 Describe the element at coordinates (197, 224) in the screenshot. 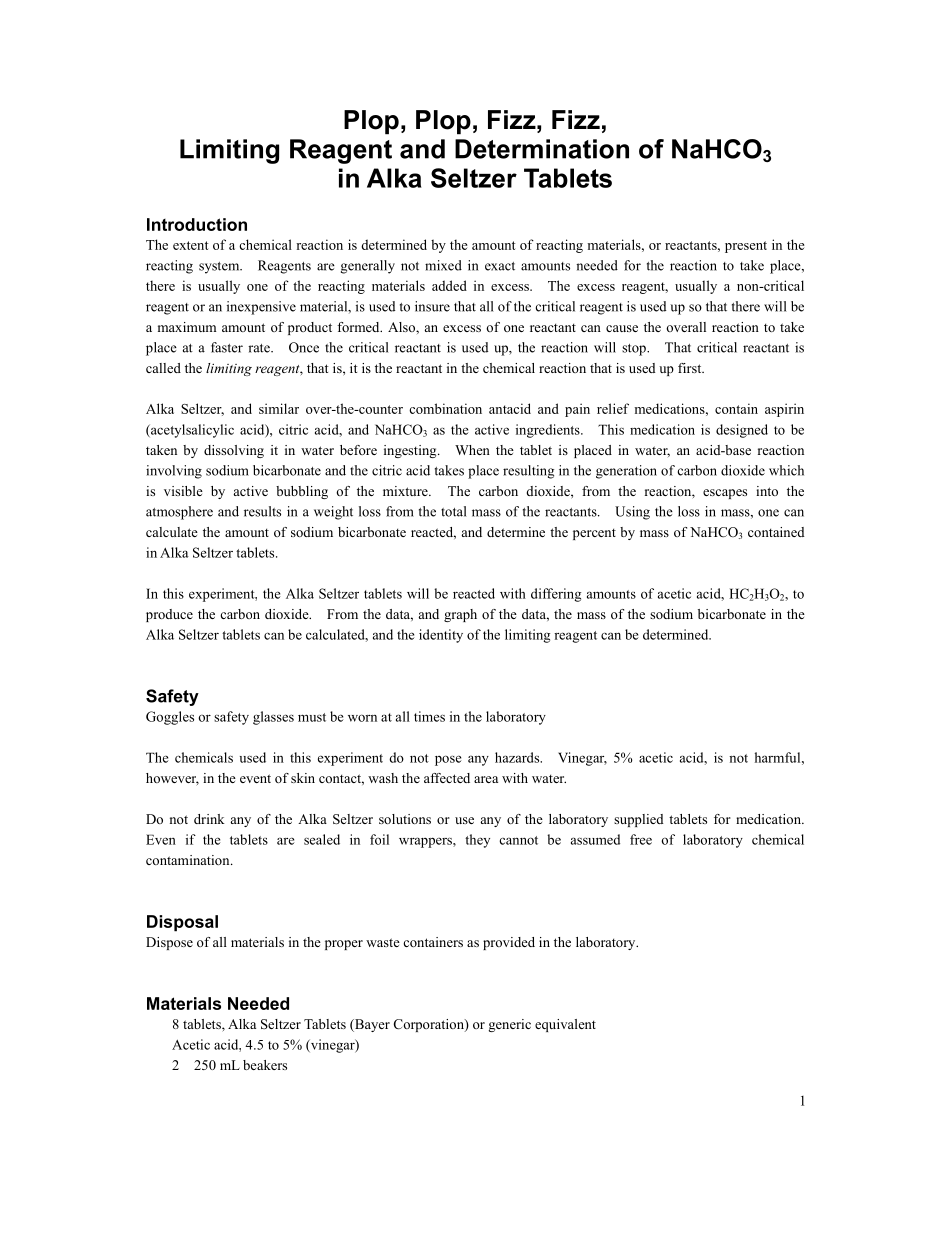

I see `Introduction` at that location.
